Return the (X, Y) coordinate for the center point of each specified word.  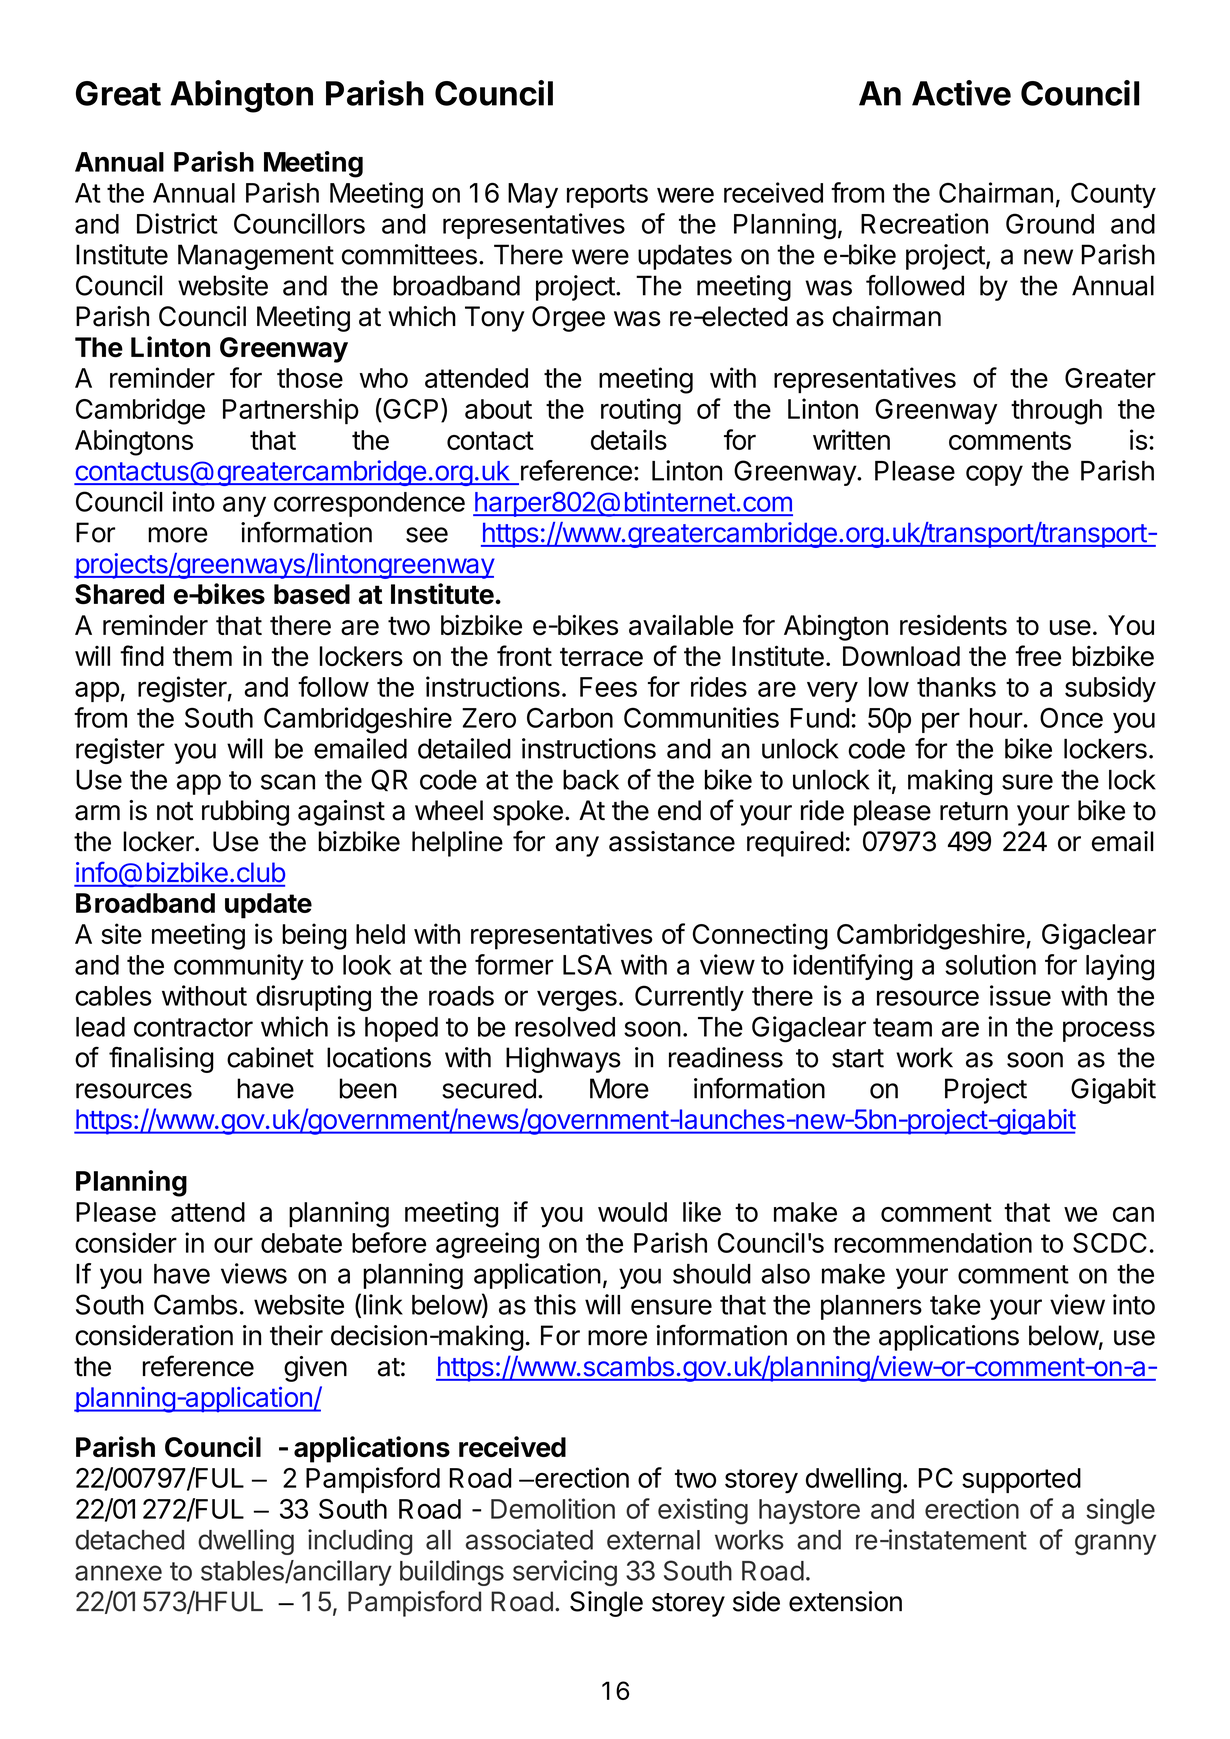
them (202, 656)
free (1038, 655)
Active (961, 93)
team (902, 1027)
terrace (601, 657)
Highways (563, 1060)
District (177, 223)
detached (129, 1540)
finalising (161, 1059)
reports (607, 196)
